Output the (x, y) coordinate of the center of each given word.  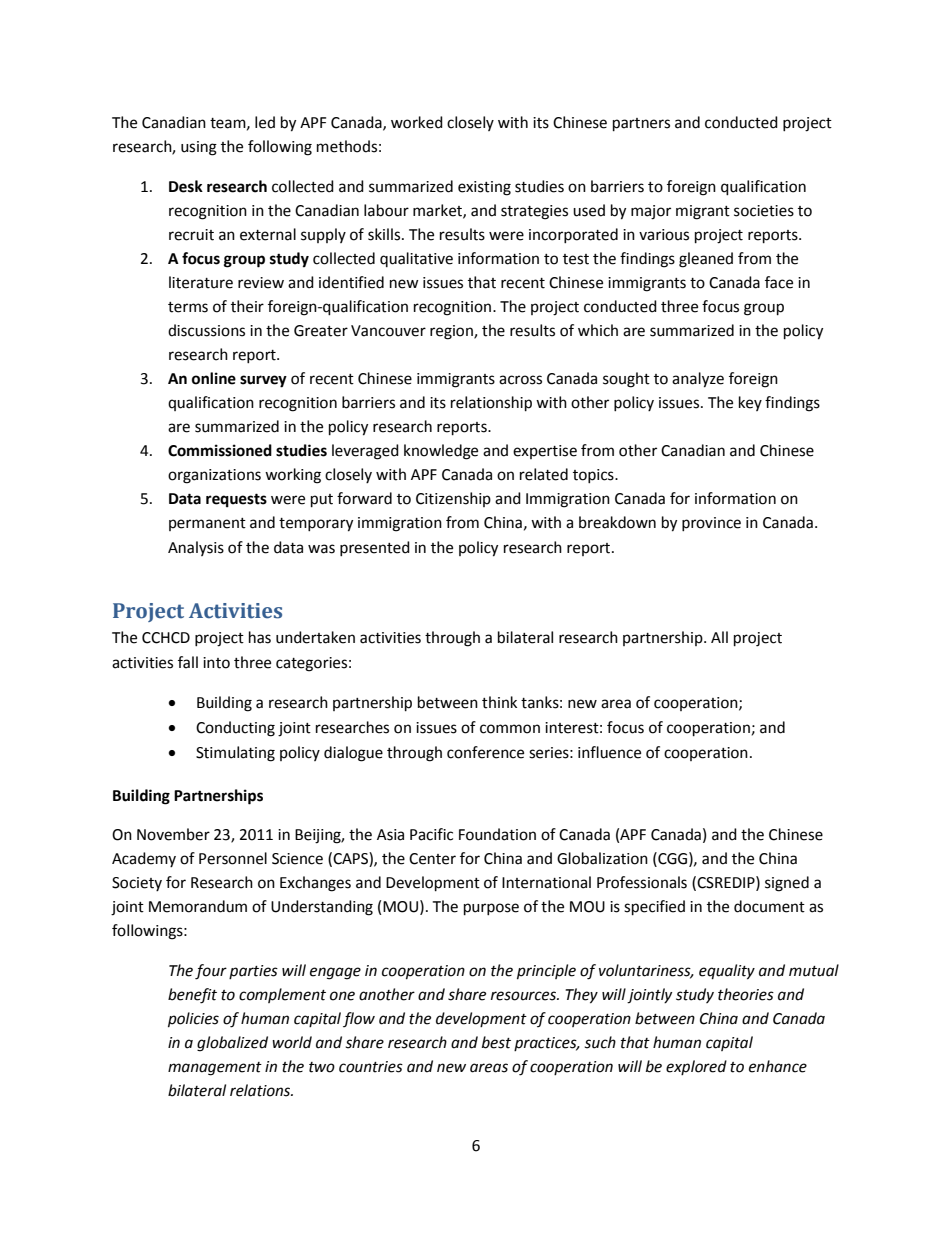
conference (485, 752)
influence (609, 752)
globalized (232, 1044)
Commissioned (220, 450)
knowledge (441, 452)
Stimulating (235, 754)
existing (484, 188)
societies (764, 211)
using (199, 148)
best (496, 1042)
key (750, 403)
